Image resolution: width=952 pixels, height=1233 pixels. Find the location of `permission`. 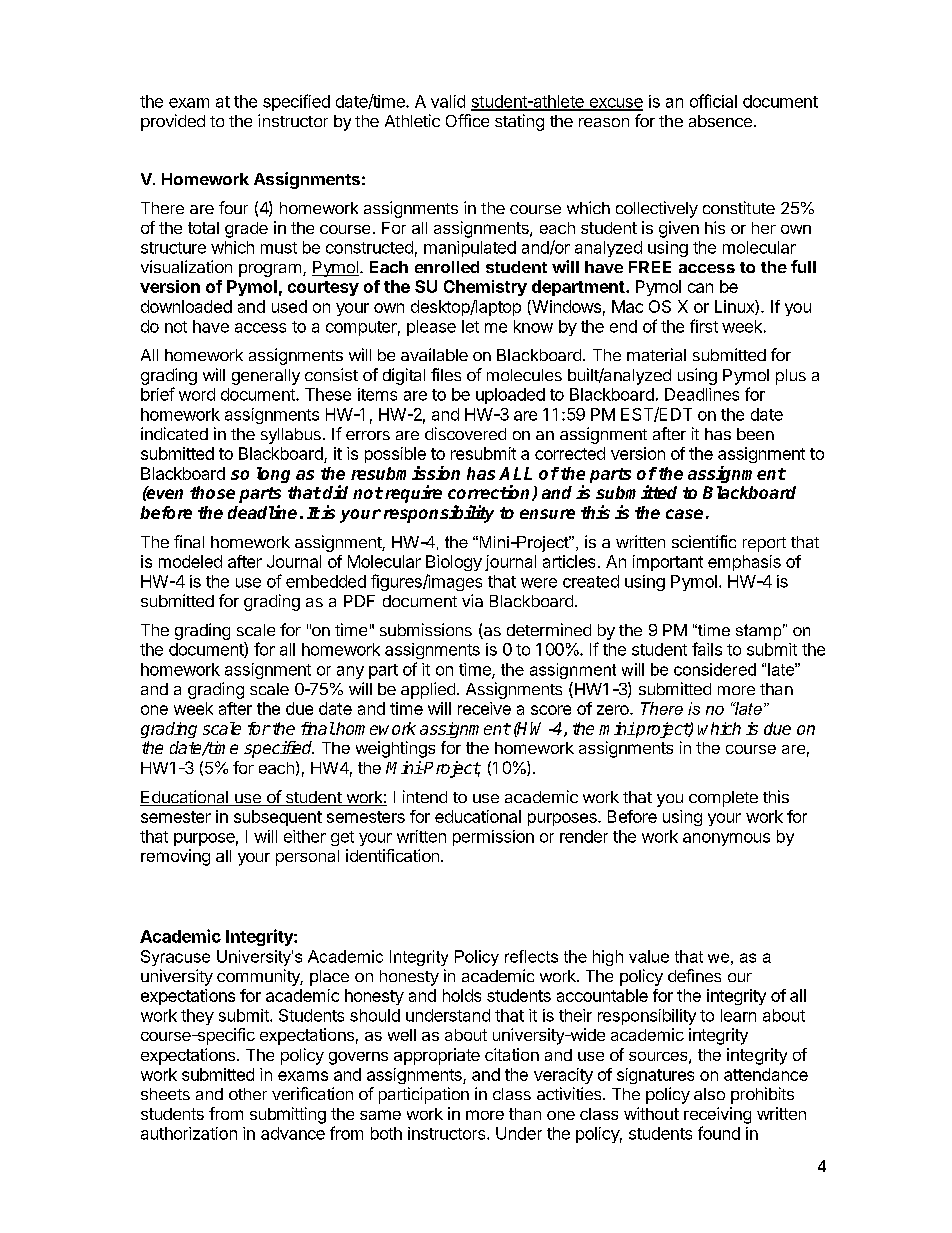

permission is located at coordinates (493, 838).
